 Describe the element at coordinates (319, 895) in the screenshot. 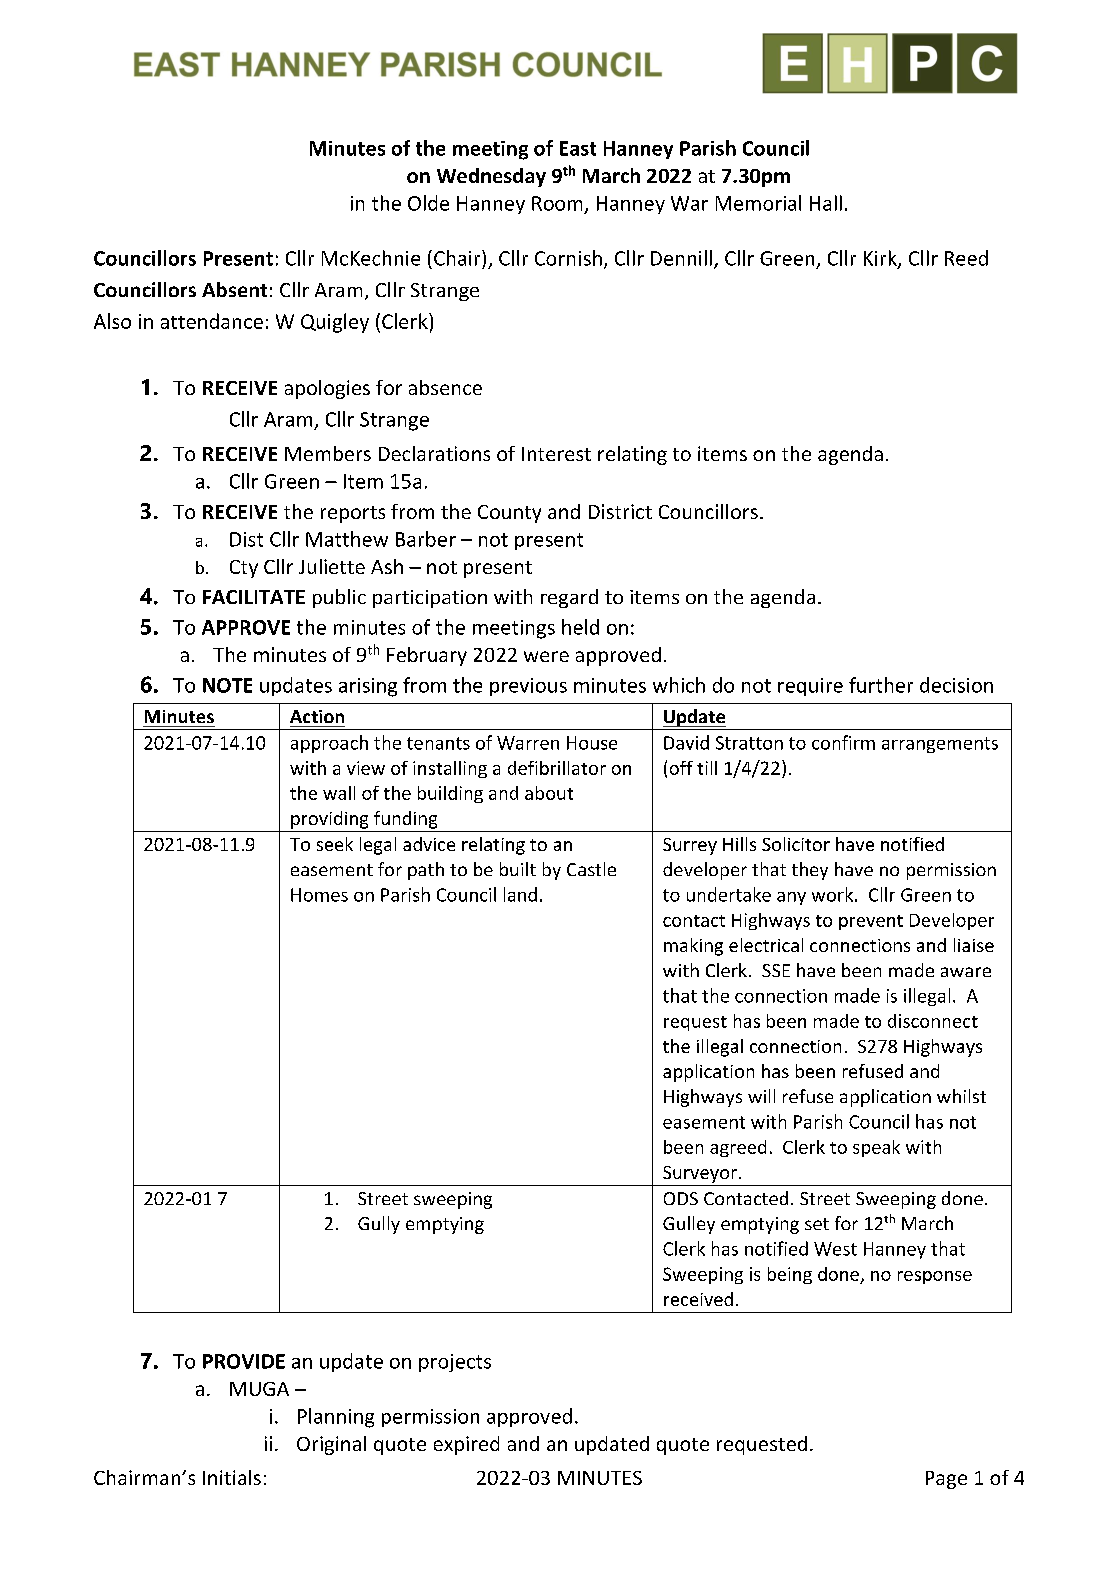

I see `Homes` at that location.
